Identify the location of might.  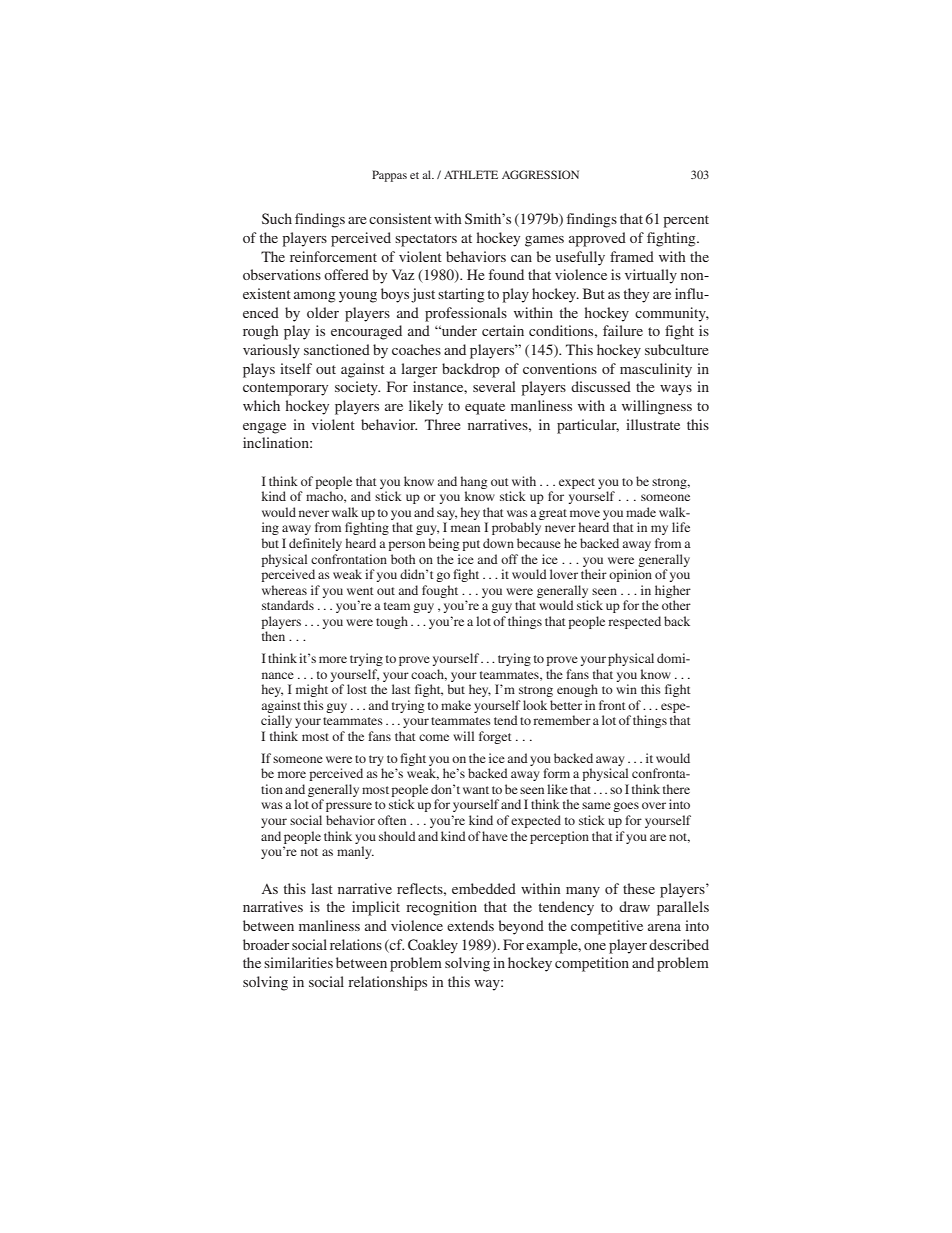
(312, 690).
